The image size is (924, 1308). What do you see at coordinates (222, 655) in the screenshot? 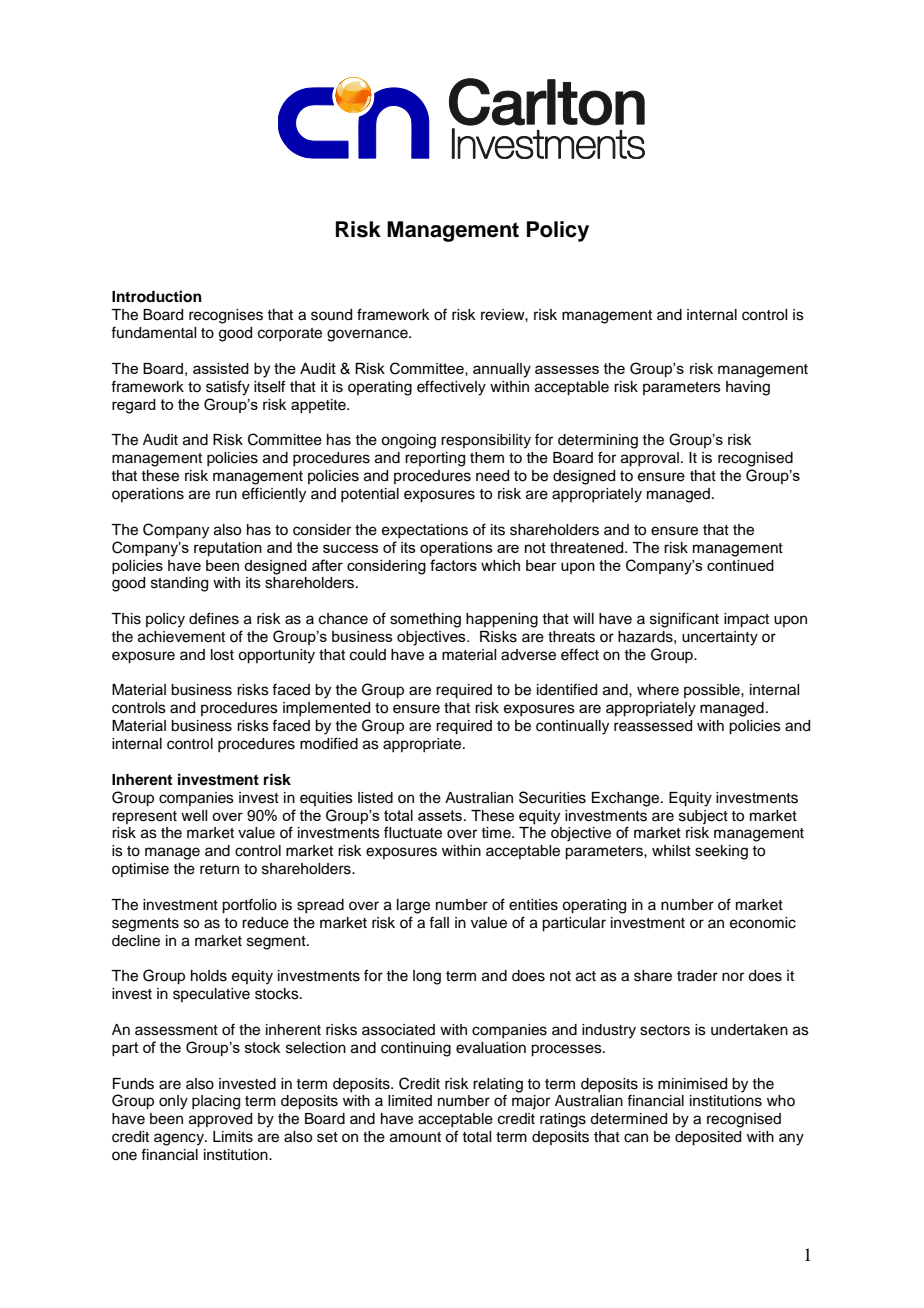
I see `lost` at bounding box center [222, 655].
